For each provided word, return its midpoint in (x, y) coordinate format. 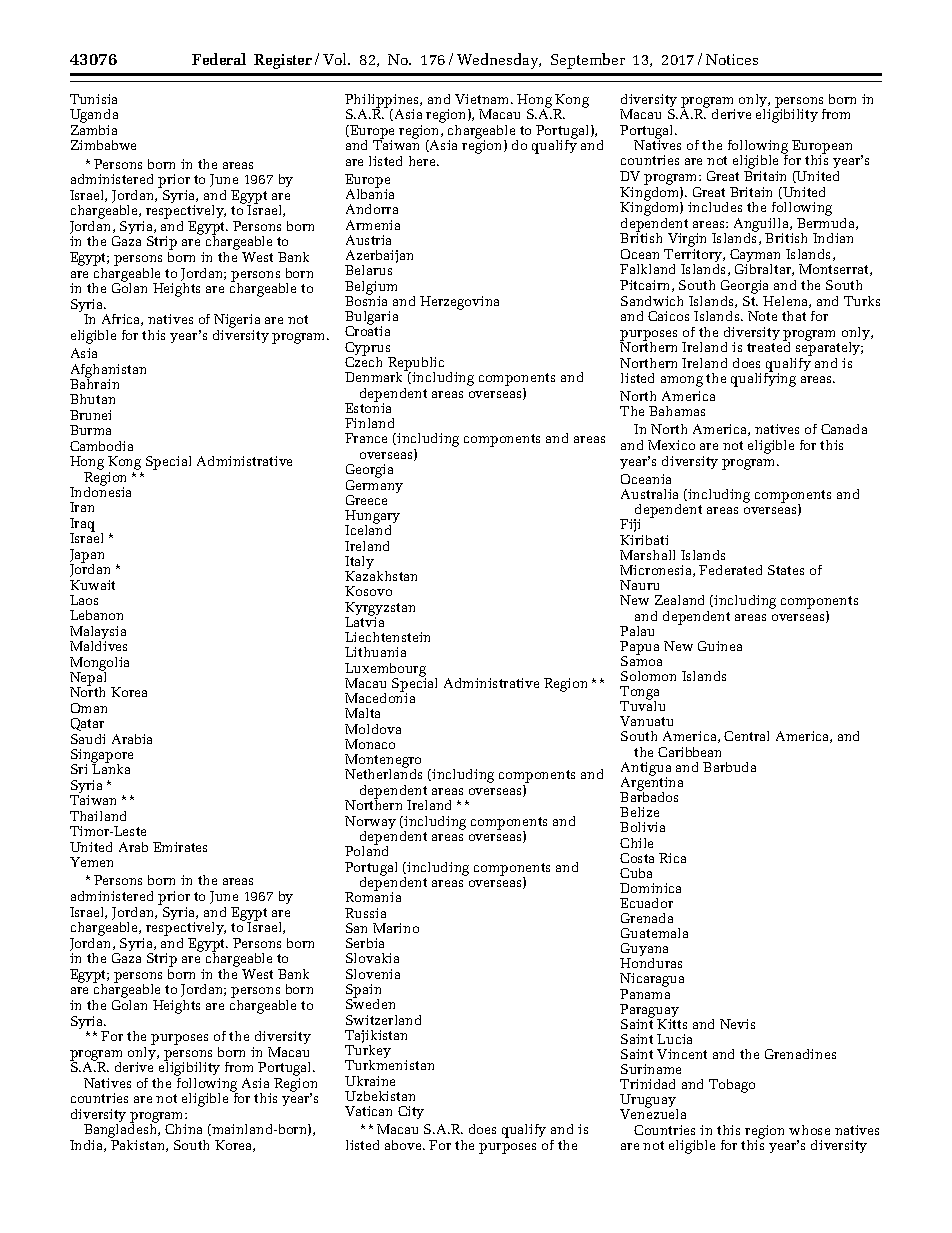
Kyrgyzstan (380, 610)
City (411, 1112)
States (786, 570)
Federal (219, 59)
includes (715, 207)
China (183, 1129)
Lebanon (96, 615)
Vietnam (483, 99)
